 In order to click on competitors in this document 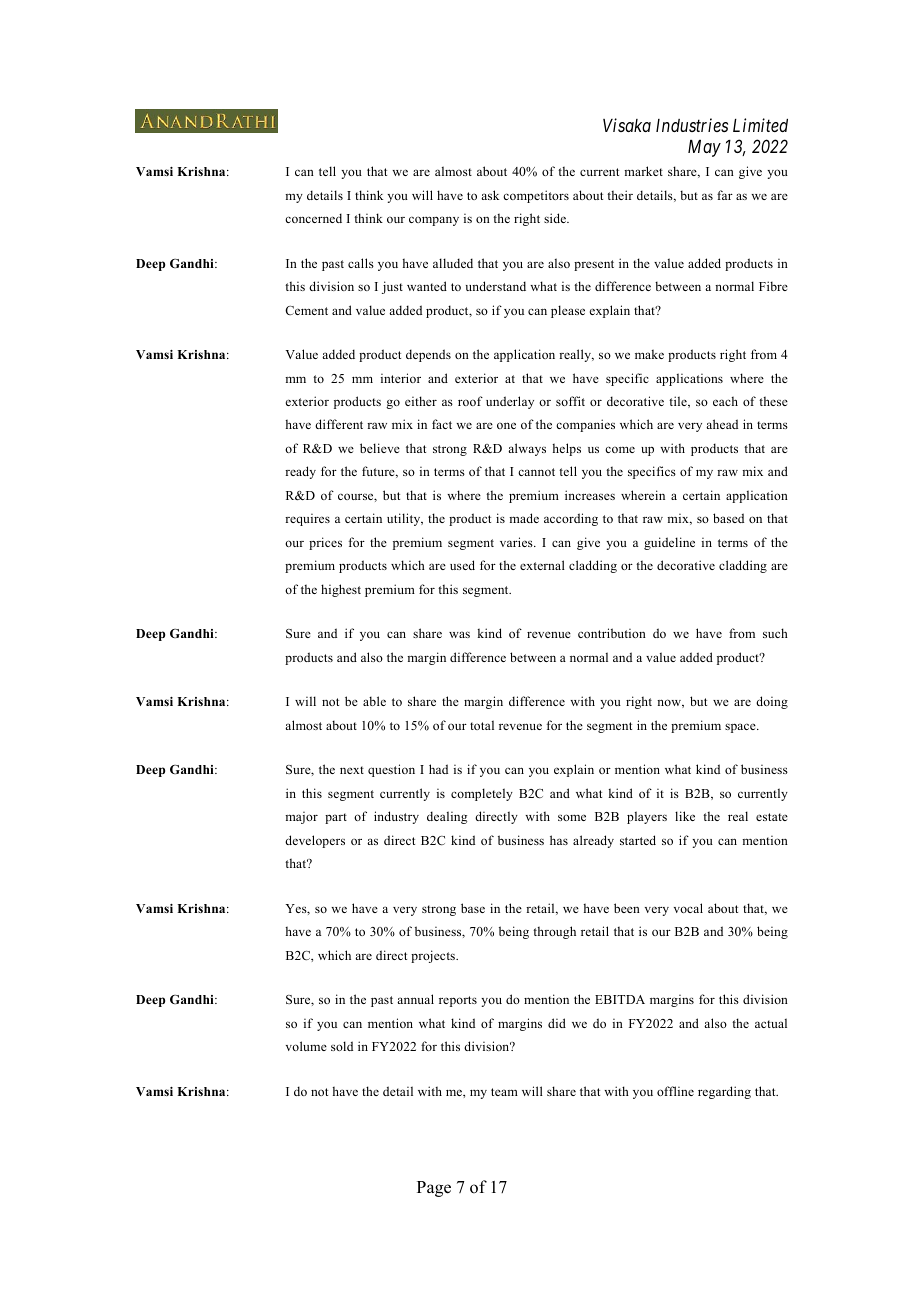, I will do `click(536, 196)`.
